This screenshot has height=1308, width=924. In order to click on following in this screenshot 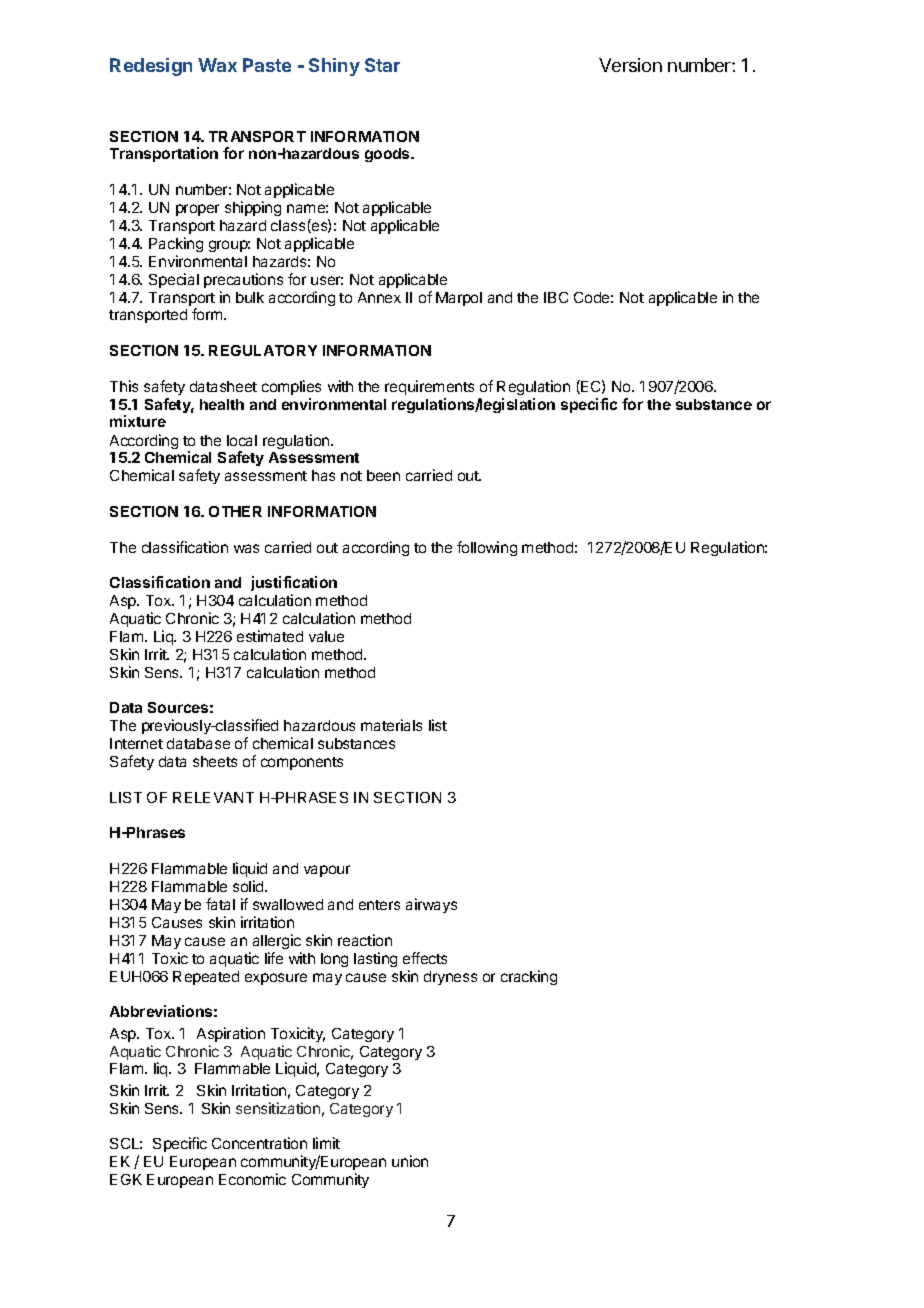, I will do `click(487, 548)`.
